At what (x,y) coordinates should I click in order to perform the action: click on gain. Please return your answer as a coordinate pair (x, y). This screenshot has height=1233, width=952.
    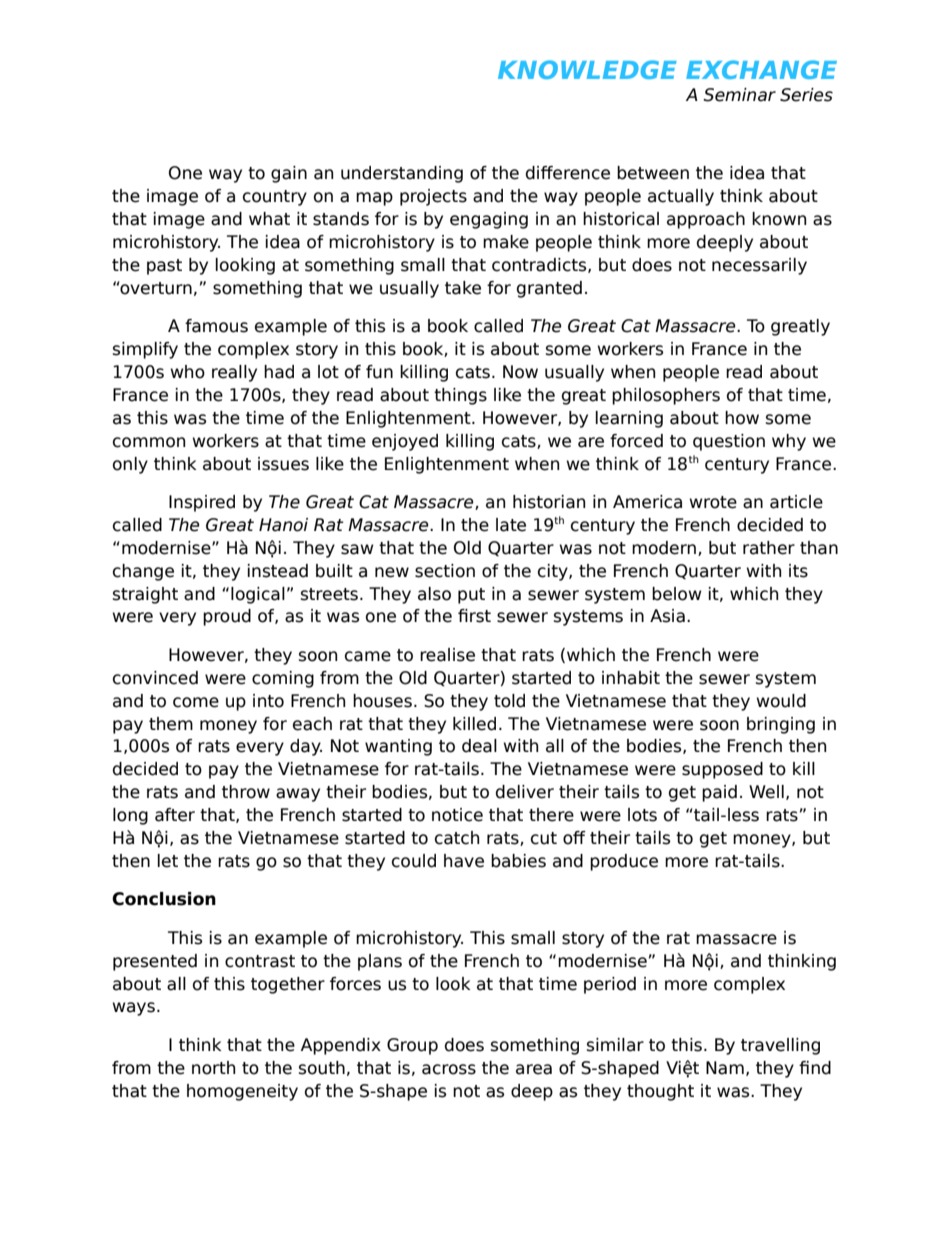
    Looking at the image, I should click on (289, 174).
